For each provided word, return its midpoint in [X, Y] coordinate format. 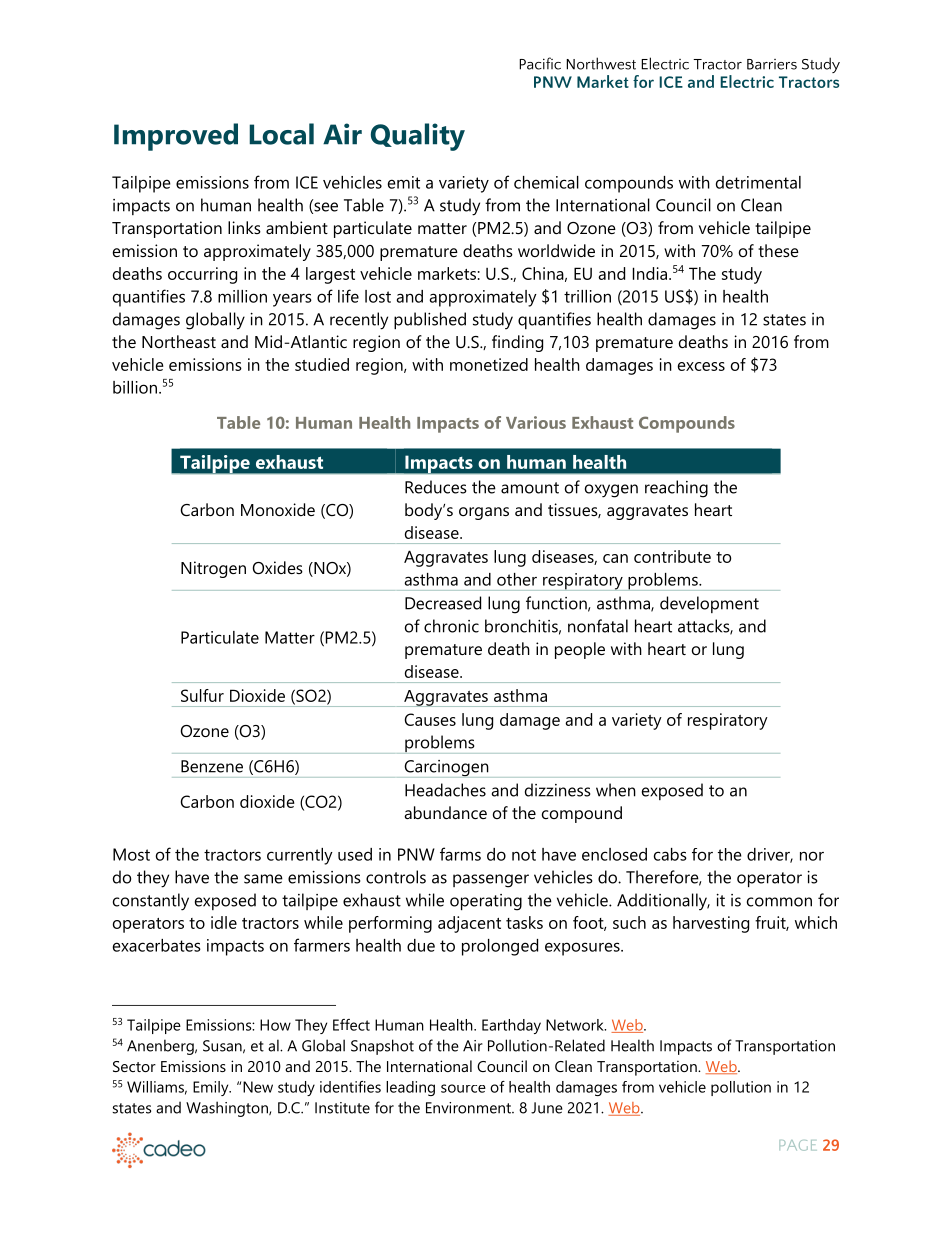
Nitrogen [213, 569]
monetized [489, 364]
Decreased [443, 603]
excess [701, 366]
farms [460, 854]
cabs [670, 854]
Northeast [179, 341]
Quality [418, 137]
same [263, 879]
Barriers [772, 64]
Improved [176, 137]
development [709, 604]
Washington [228, 1109]
